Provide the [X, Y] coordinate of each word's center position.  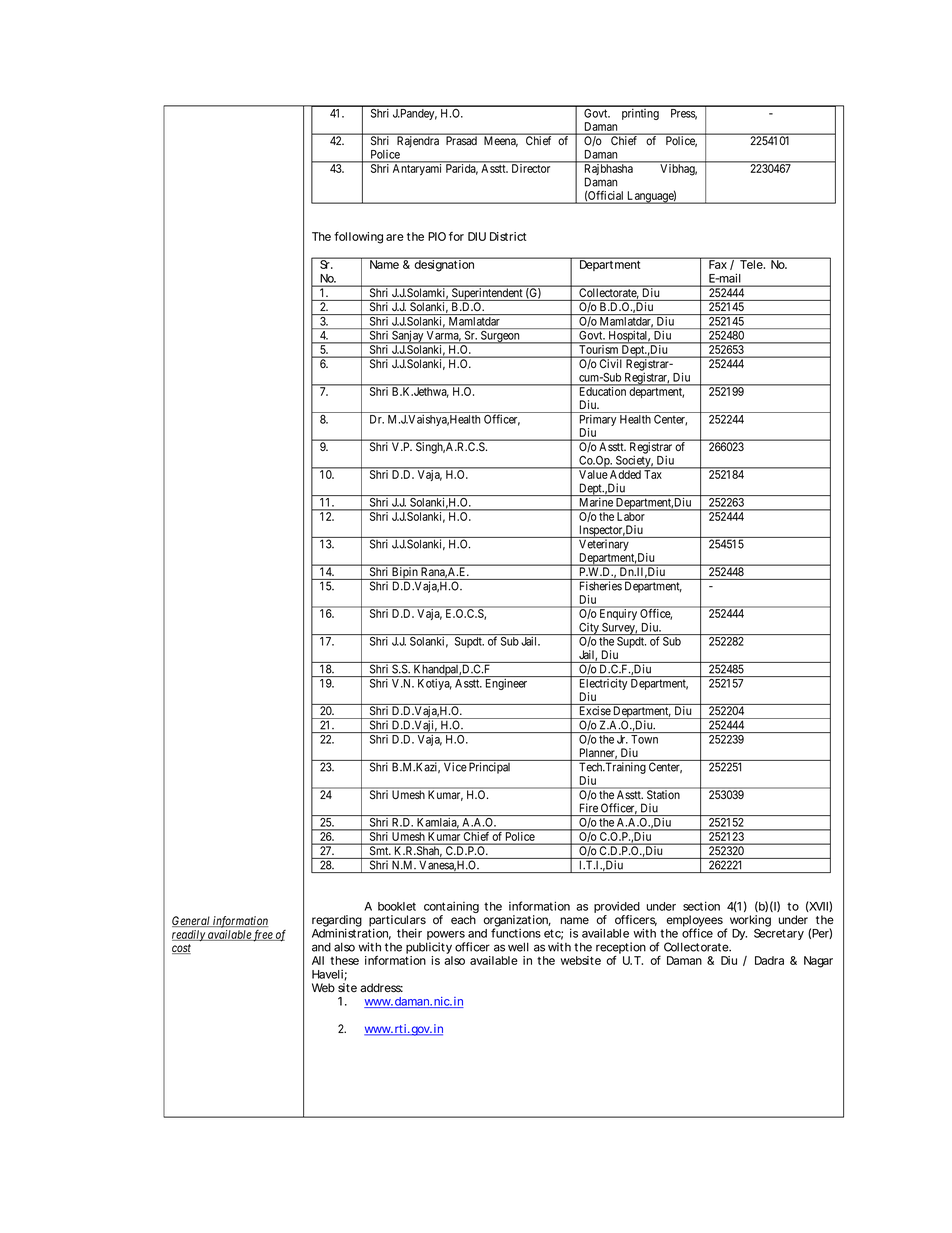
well [518, 947]
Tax [652, 474]
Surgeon [500, 337]
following [358, 238]
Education [602, 390]
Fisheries [601, 586]
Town [644, 739]
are [395, 237]
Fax [718, 263]
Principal [489, 768]
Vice [455, 767]
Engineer [506, 684]
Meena [501, 141]
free [263, 936]
